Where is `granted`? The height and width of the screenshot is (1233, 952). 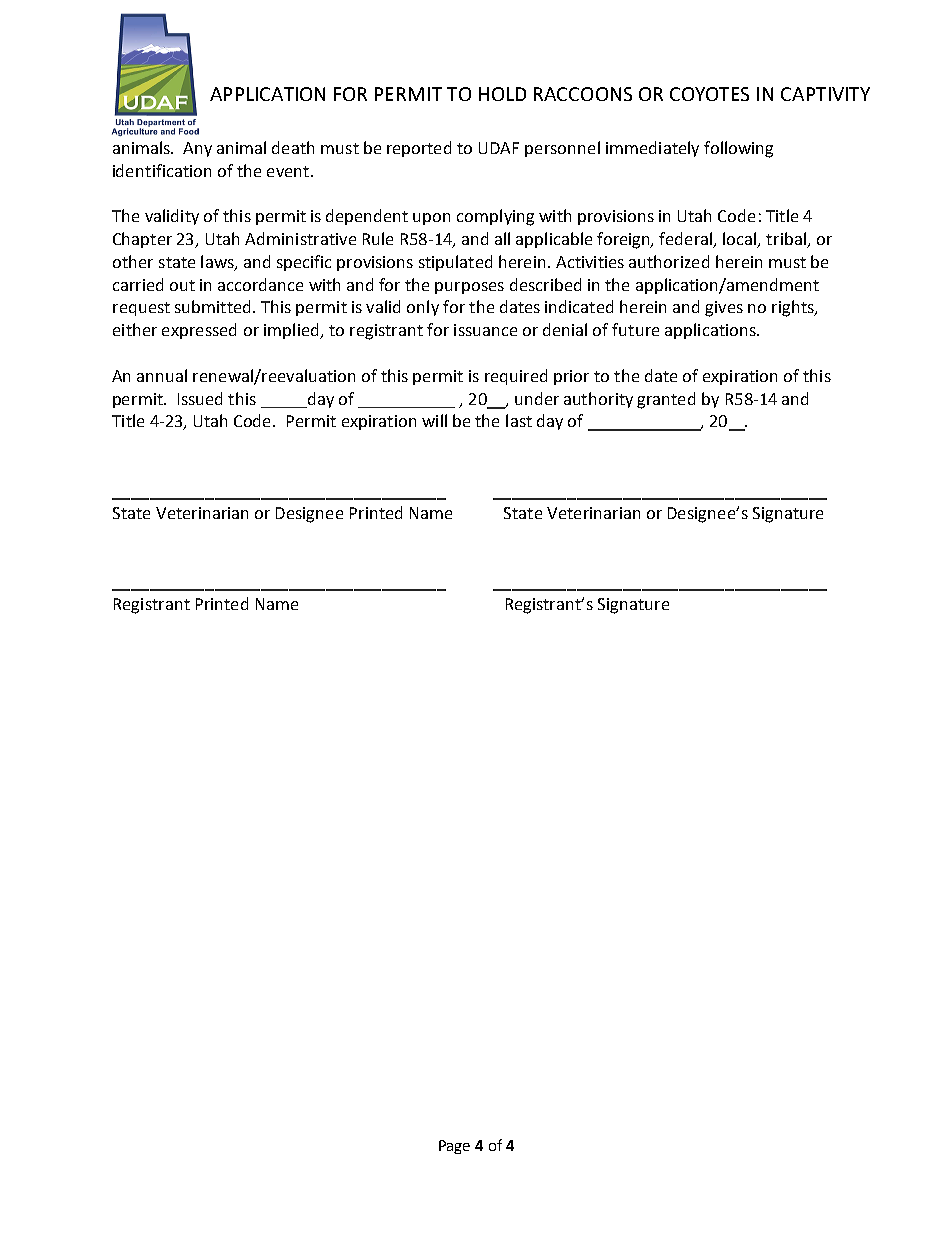 granted is located at coordinates (666, 400).
